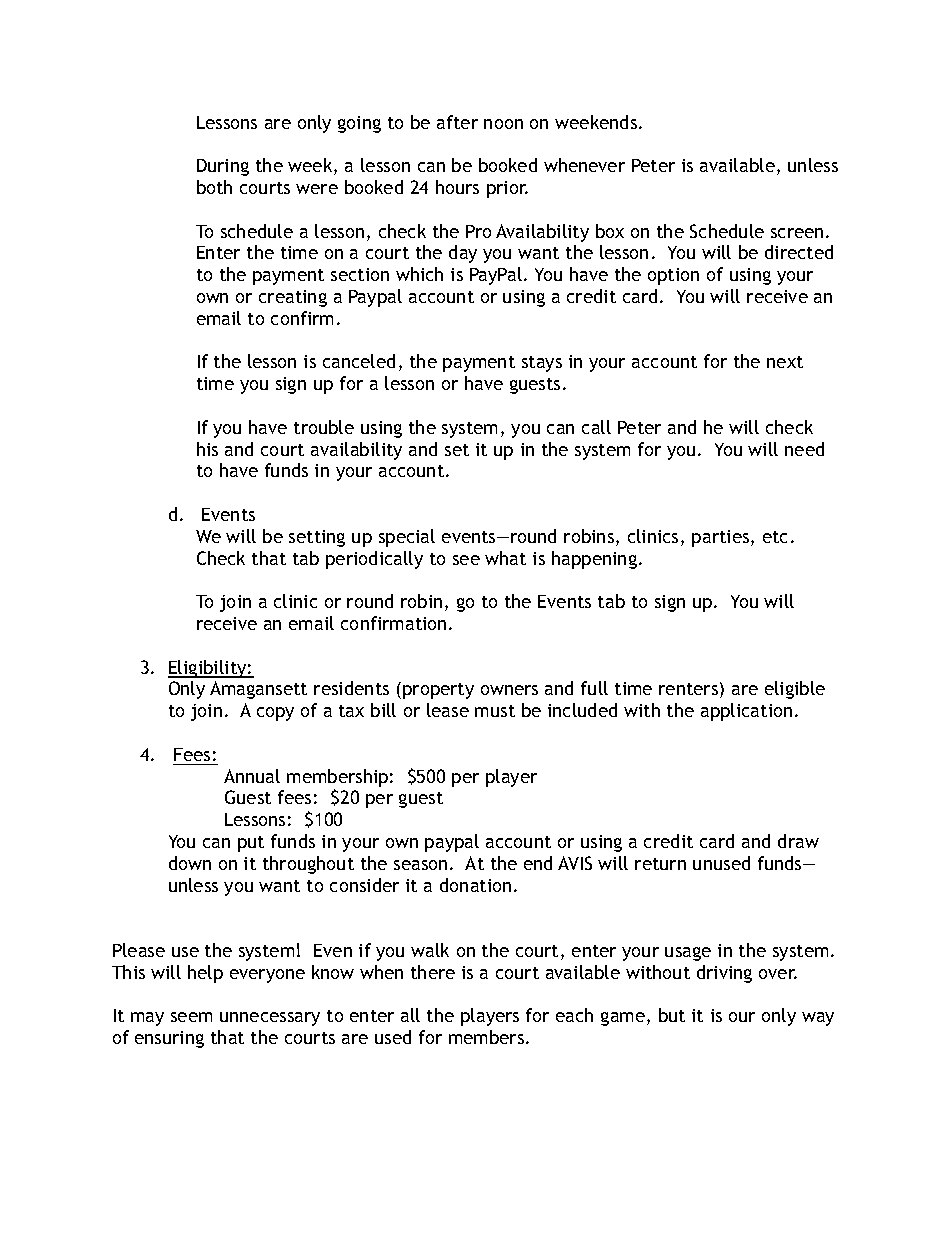  What do you see at coordinates (317, 538) in the screenshot?
I see `setting` at bounding box center [317, 538].
